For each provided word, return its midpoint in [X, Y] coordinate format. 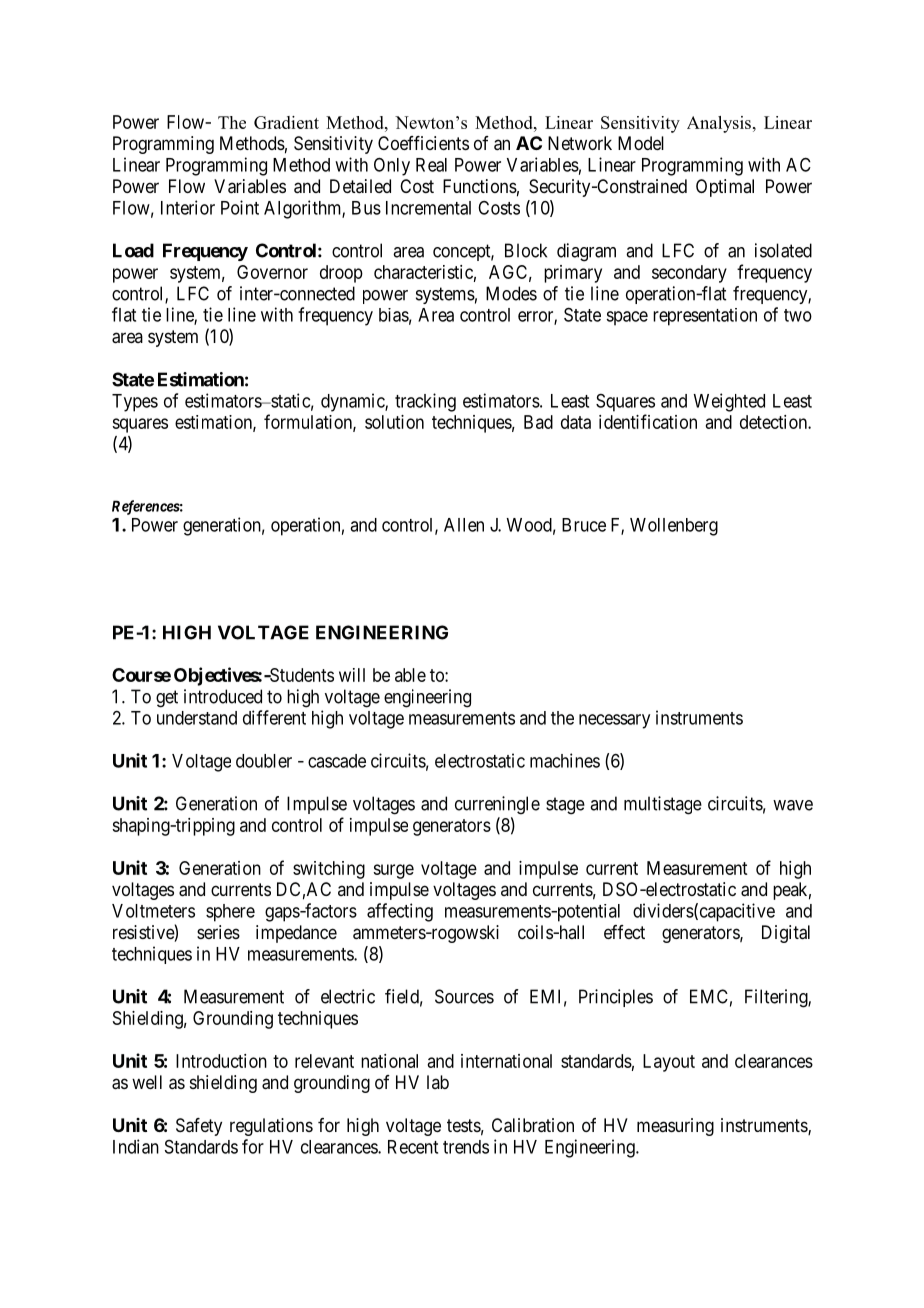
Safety [199, 1127]
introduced [223, 696]
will [352, 675]
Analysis [719, 124]
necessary [614, 721]
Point [240, 207]
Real [431, 165]
